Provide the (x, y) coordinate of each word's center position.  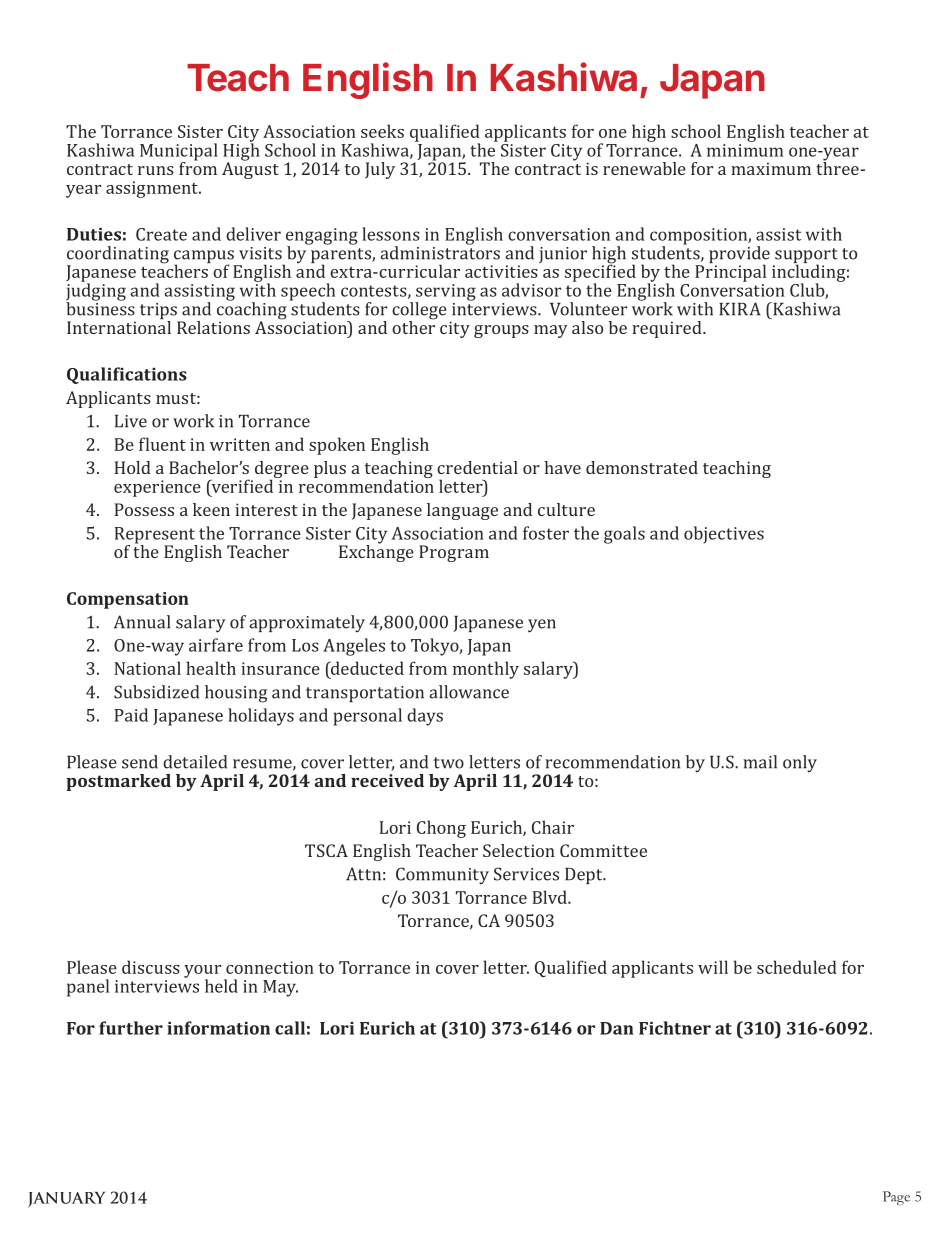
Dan (617, 1028)
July (380, 170)
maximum (771, 168)
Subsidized (156, 692)
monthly (486, 670)
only (800, 763)
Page (896, 1198)
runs (156, 170)
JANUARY (66, 1199)
